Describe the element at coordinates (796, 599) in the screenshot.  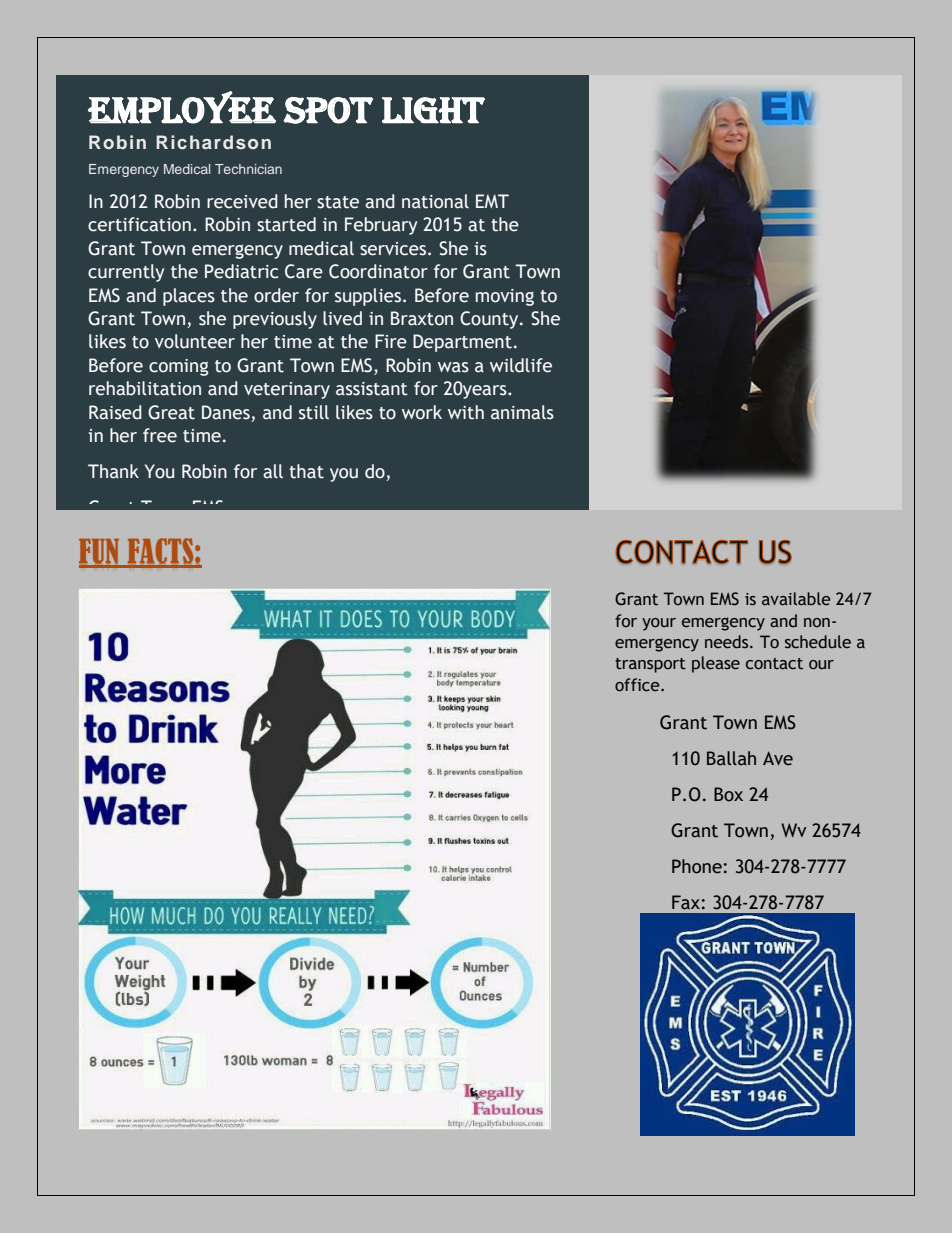
I see `available` at that location.
